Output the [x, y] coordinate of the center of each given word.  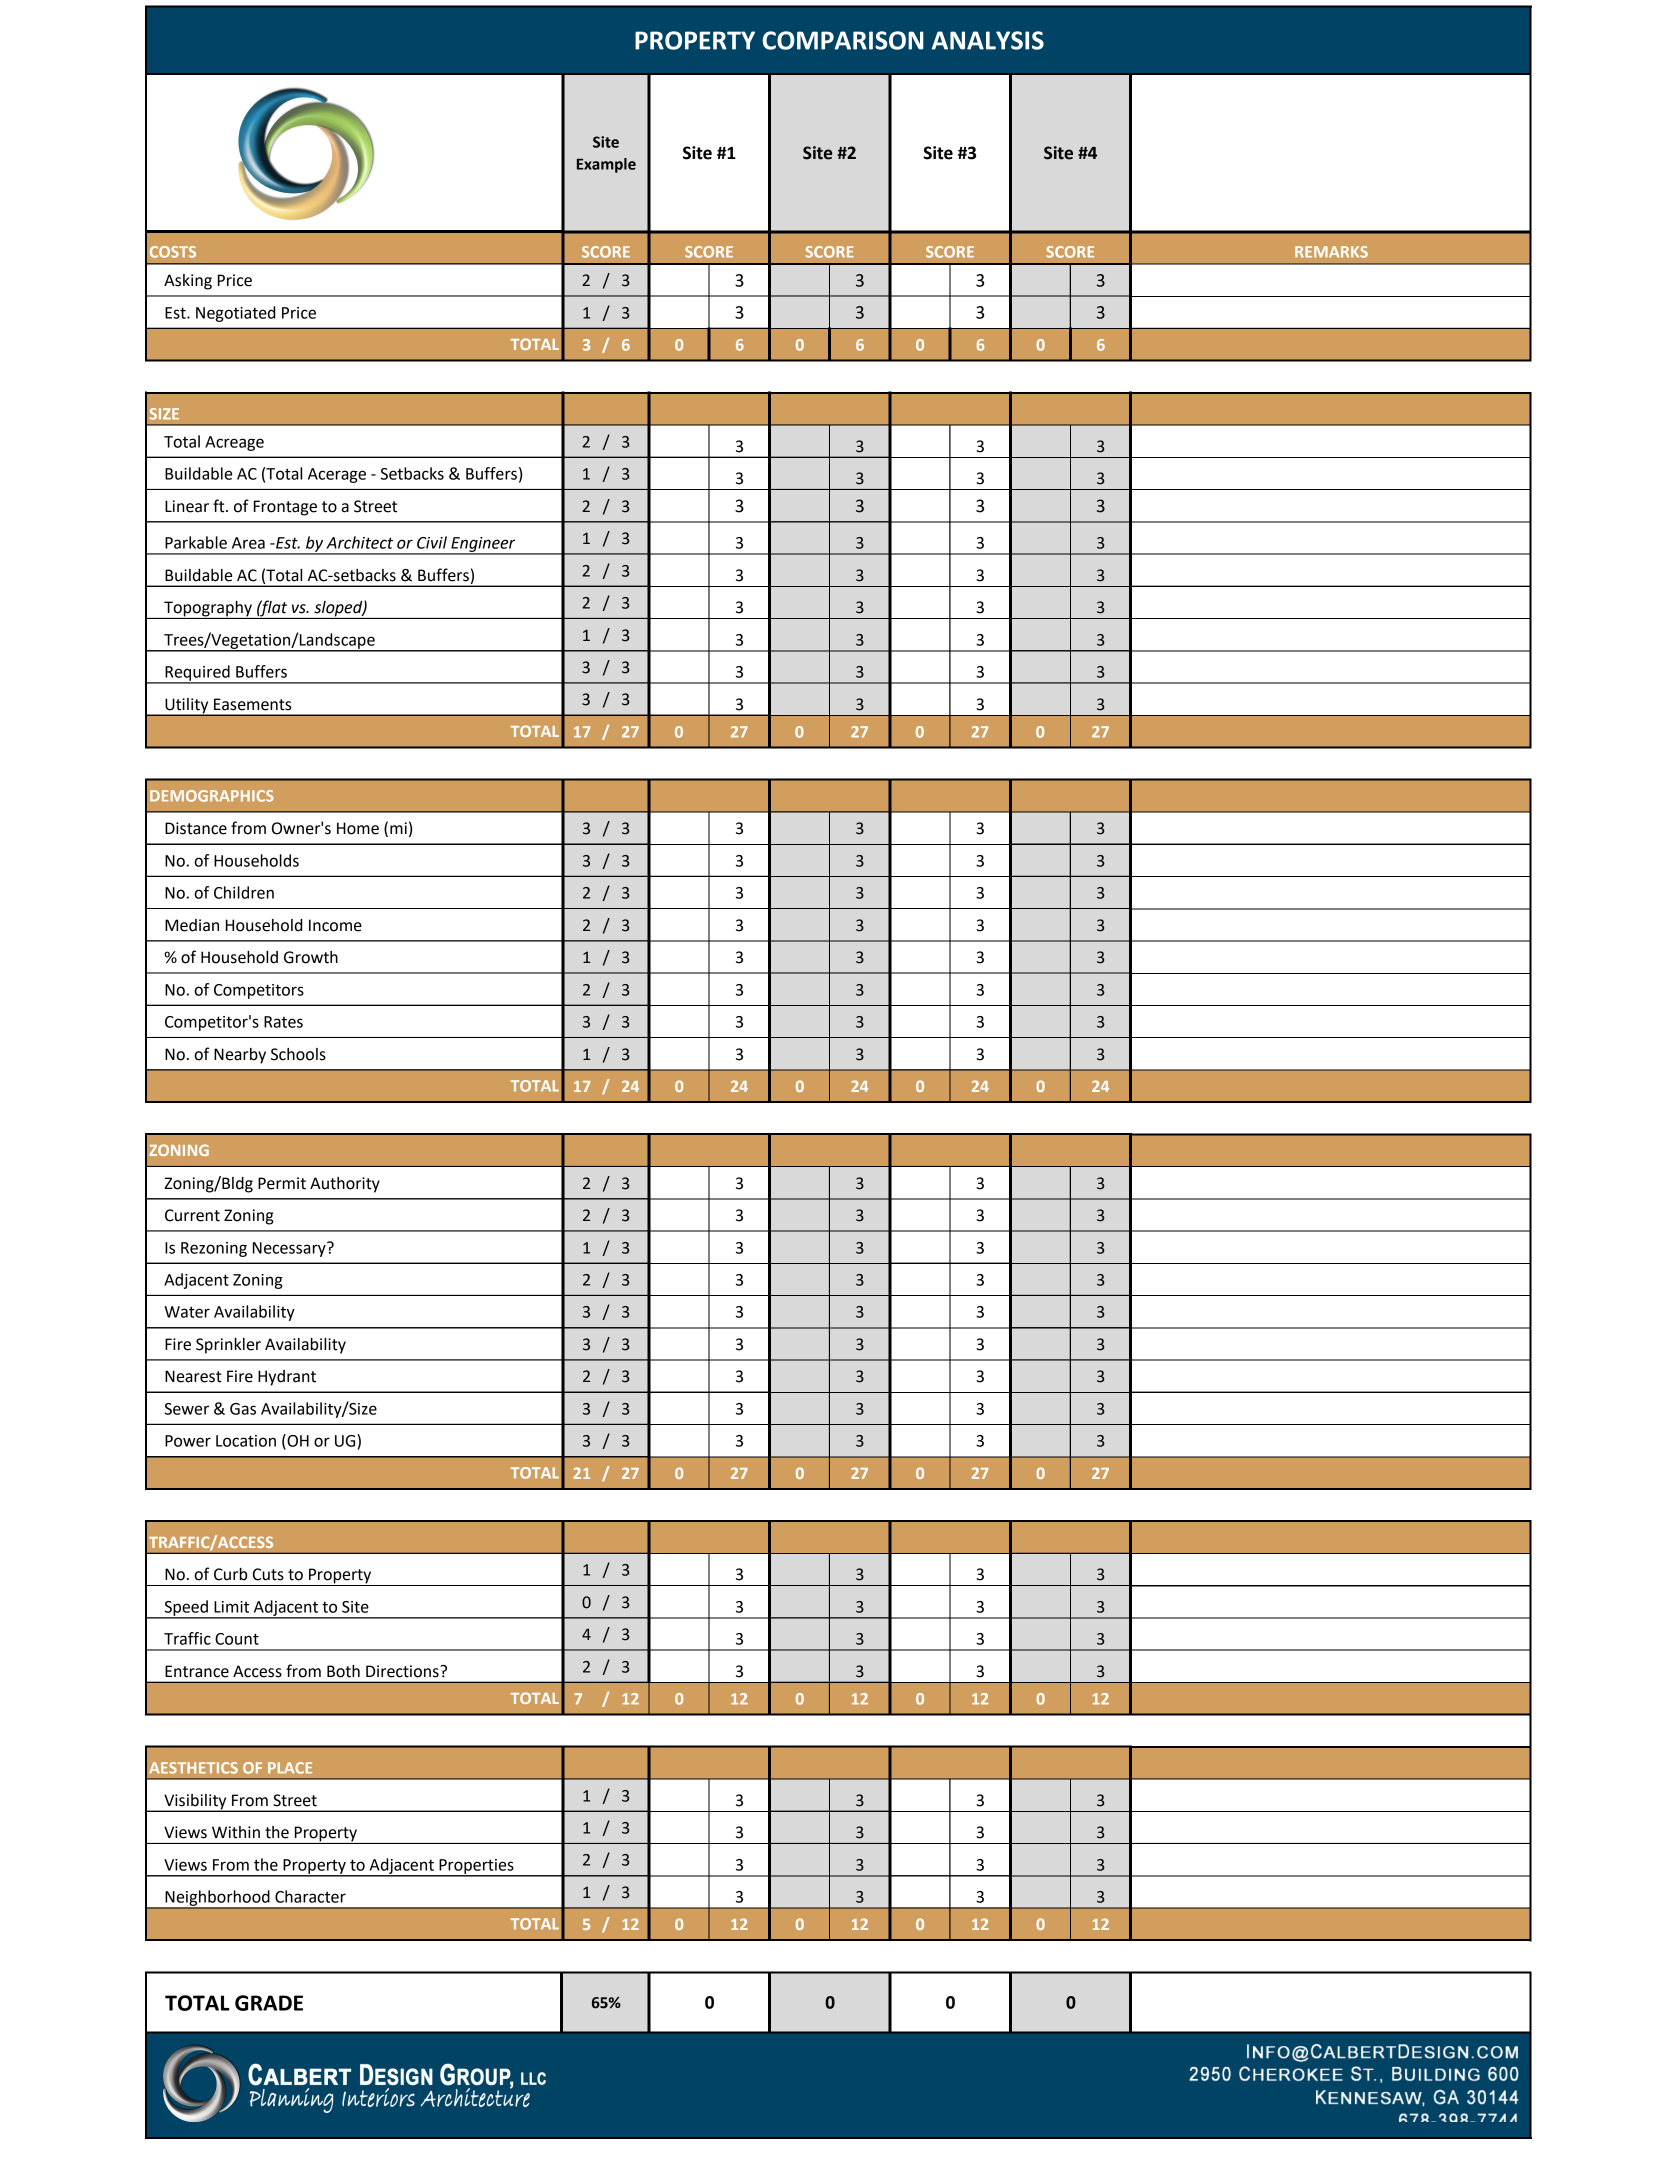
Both [343, 1671]
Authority [345, 1185]
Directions [403, 1671]
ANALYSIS [988, 40]
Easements [252, 704]
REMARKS [1331, 252]
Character [310, 1896]
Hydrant [287, 1378]
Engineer [483, 545]
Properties [476, 1867]
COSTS [173, 252]
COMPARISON [843, 40]
